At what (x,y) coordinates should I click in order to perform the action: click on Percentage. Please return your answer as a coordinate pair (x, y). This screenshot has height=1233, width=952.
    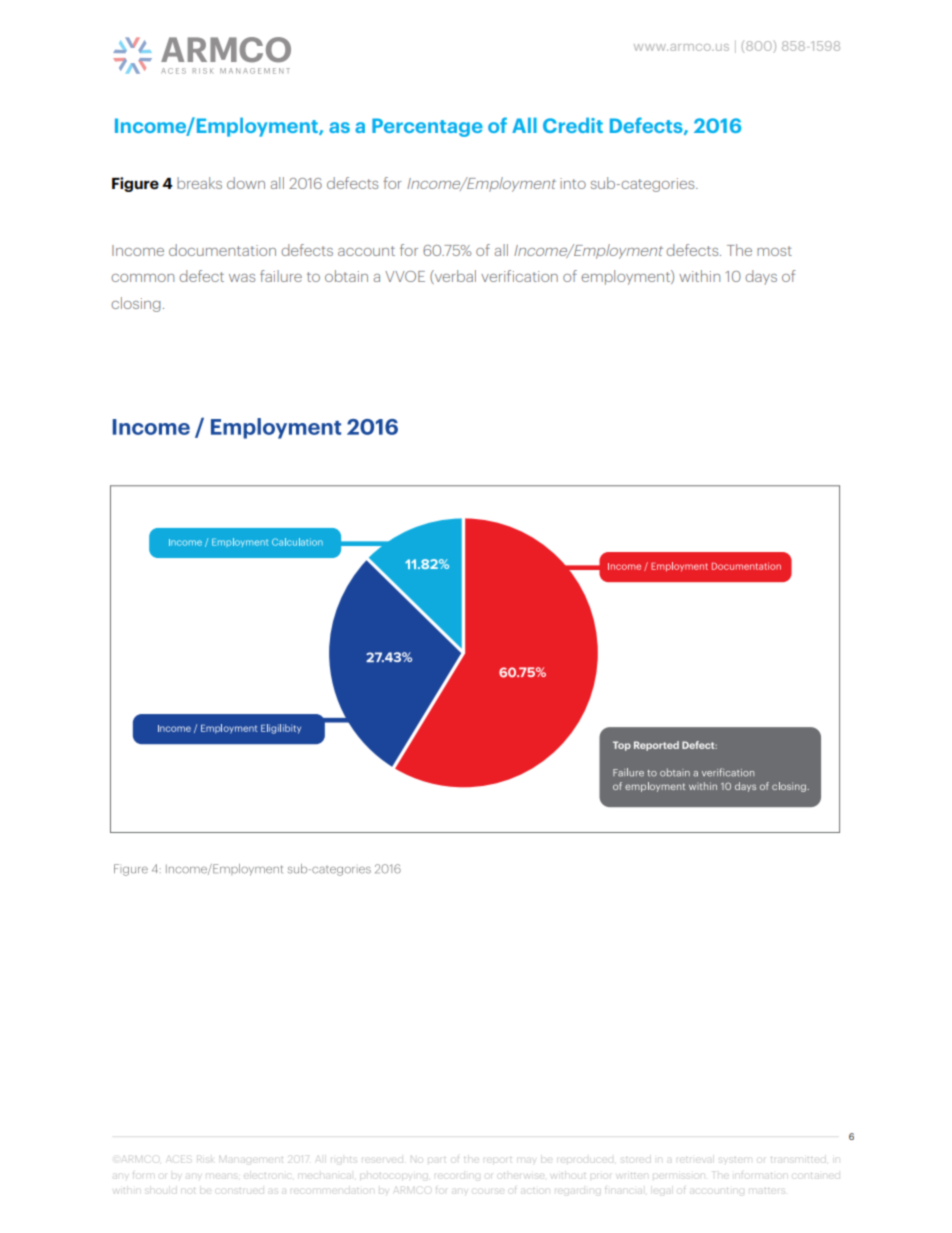
    Looking at the image, I should click on (427, 127).
